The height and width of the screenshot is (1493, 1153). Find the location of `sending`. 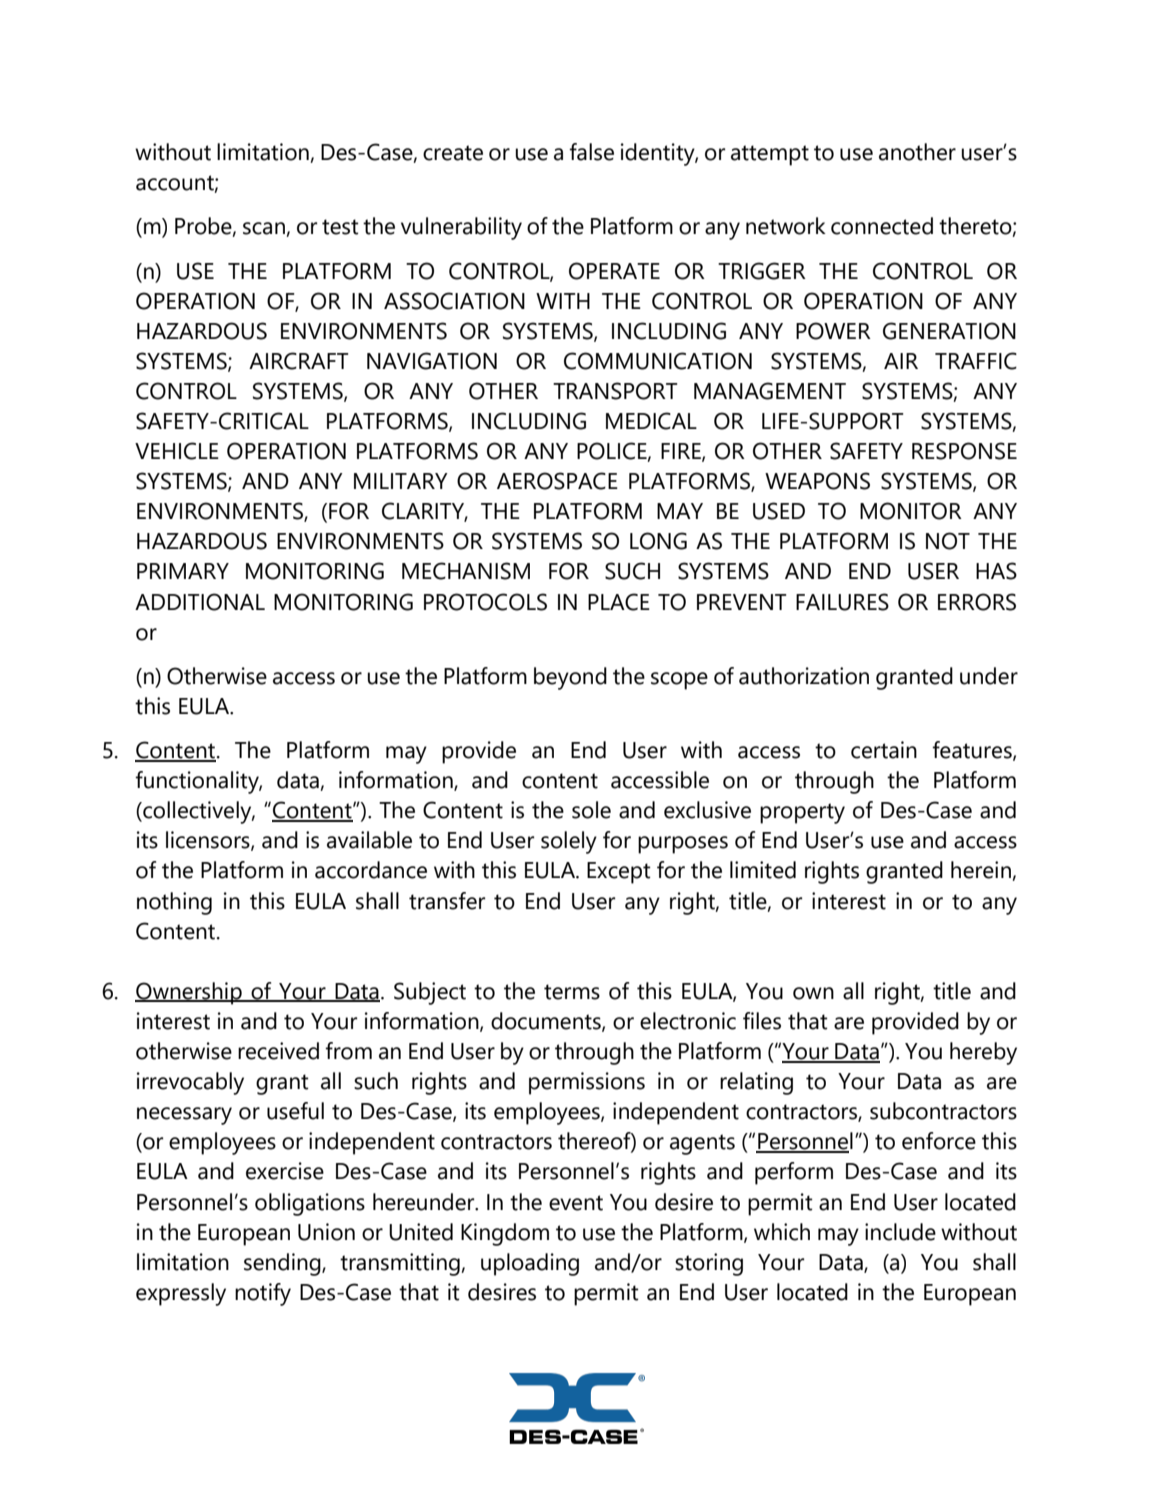

sending is located at coordinates (283, 1264).
